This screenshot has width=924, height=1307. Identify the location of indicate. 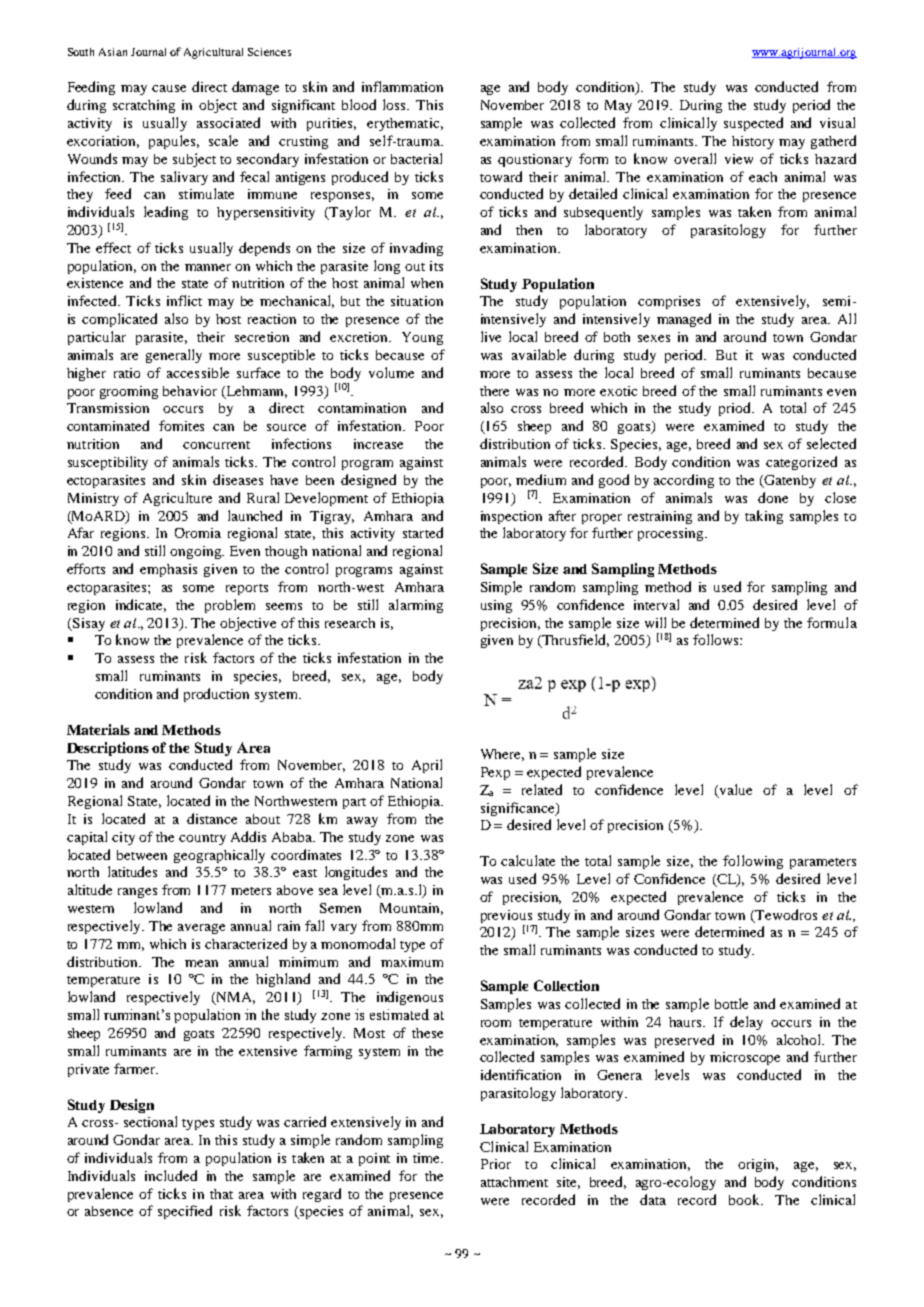
(141, 605).
